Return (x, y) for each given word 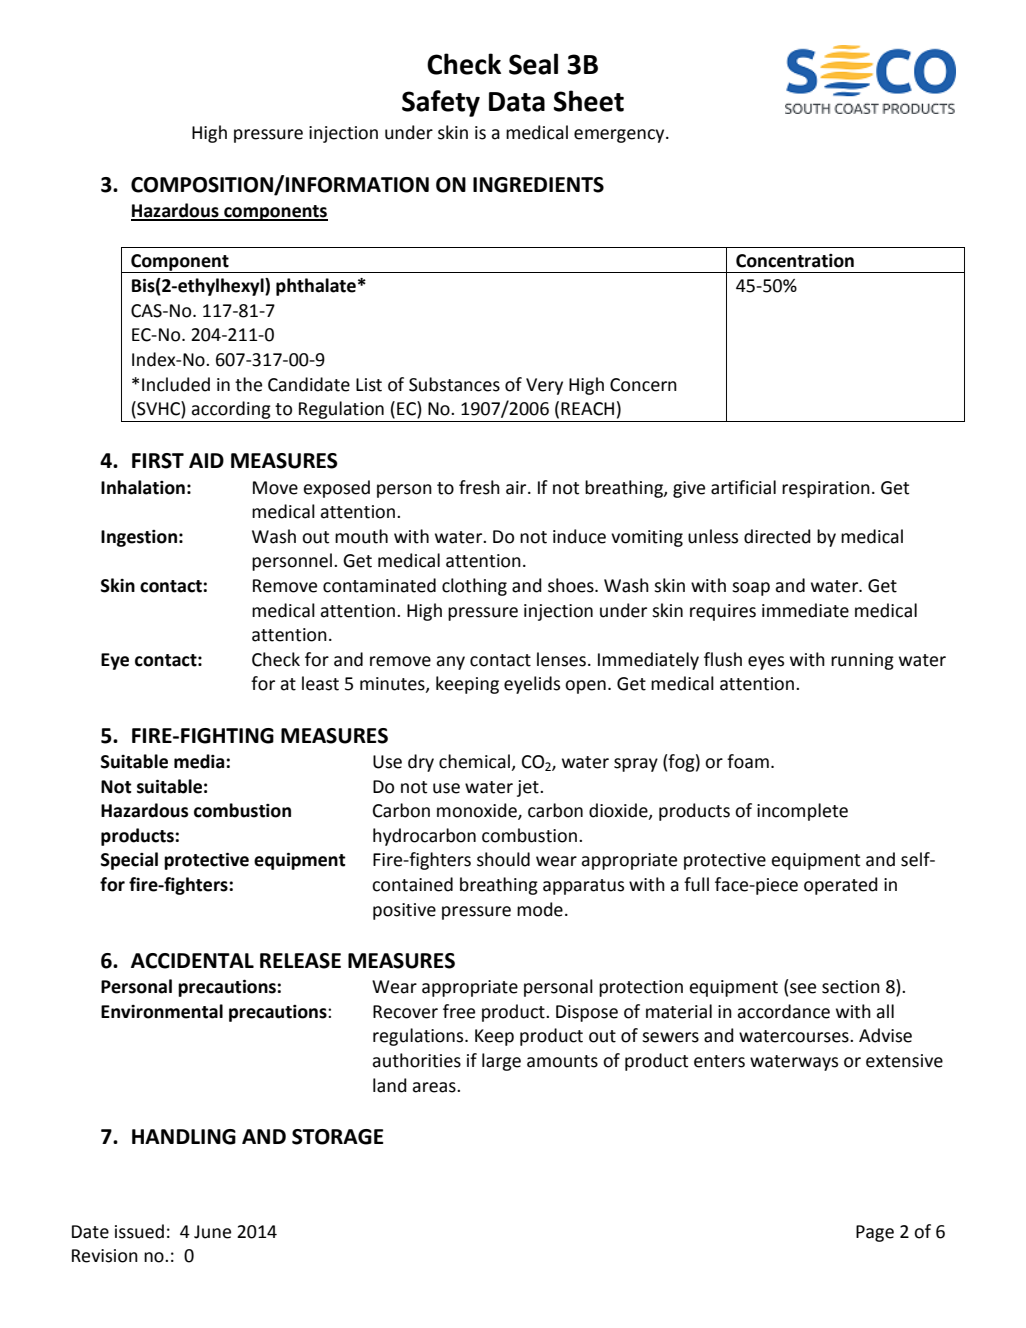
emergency (620, 136)
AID (206, 460)
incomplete (802, 812)
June (212, 1232)
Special (129, 861)
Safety (441, 103)
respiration (826, 489)
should (503, 859)
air (517, 488)
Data (517, 102)
